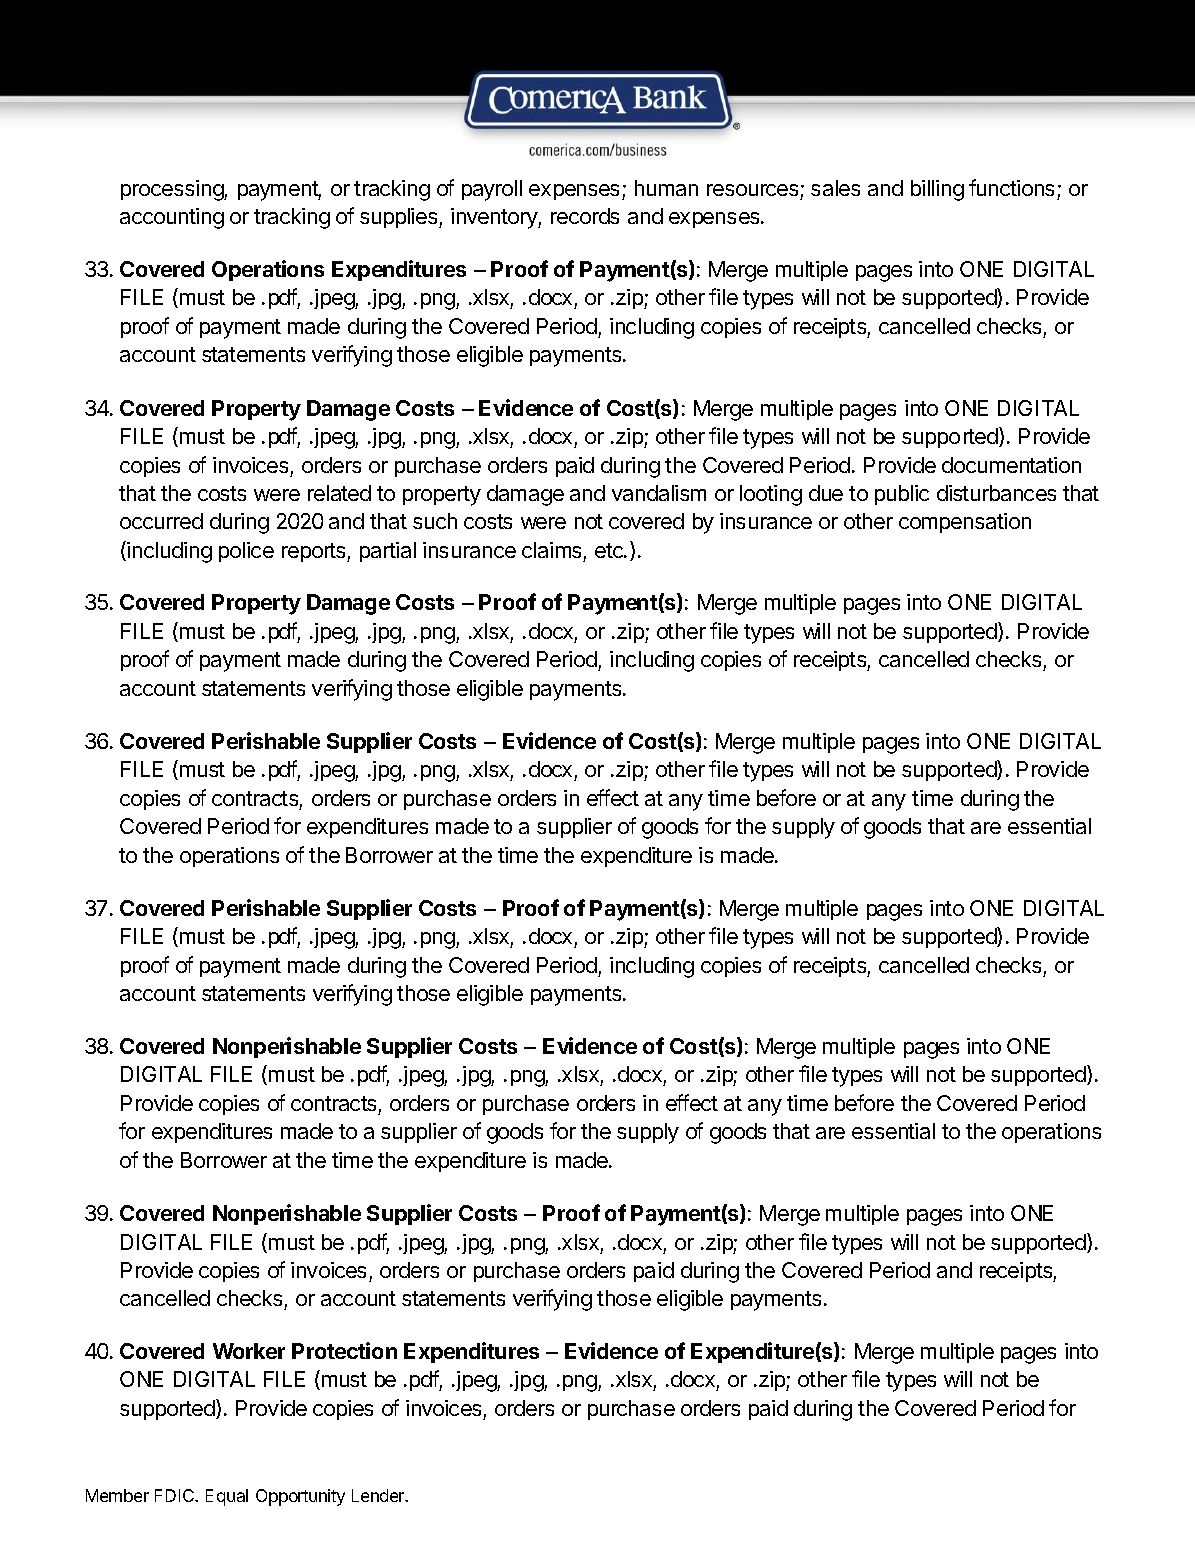 The image size is (1195, 1546). Describe the element at coordinates (227, 1497) in the page. I see `Equal` at that location.
